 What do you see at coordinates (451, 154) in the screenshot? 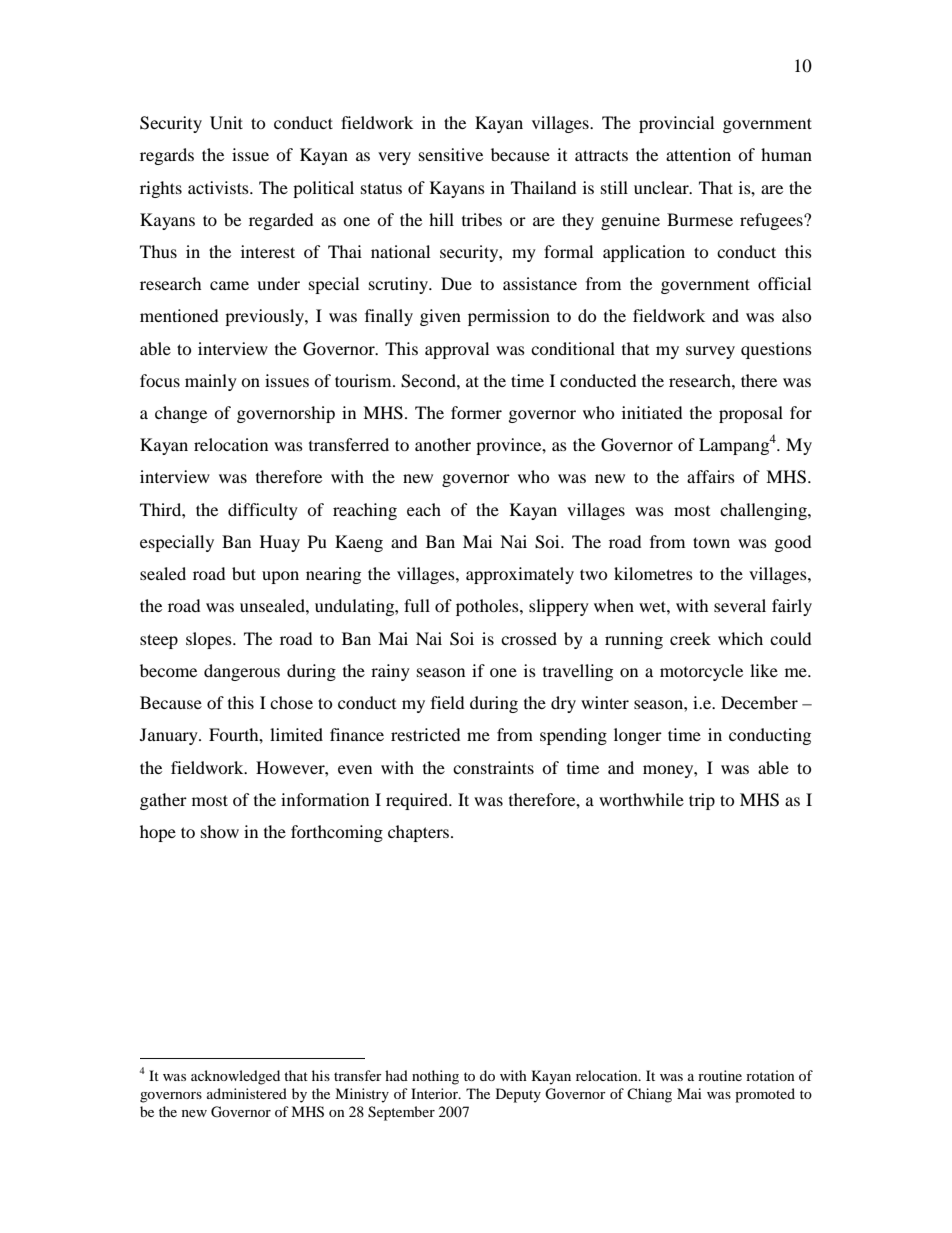
I see `sensitive` at bounding box center [451, 154].
